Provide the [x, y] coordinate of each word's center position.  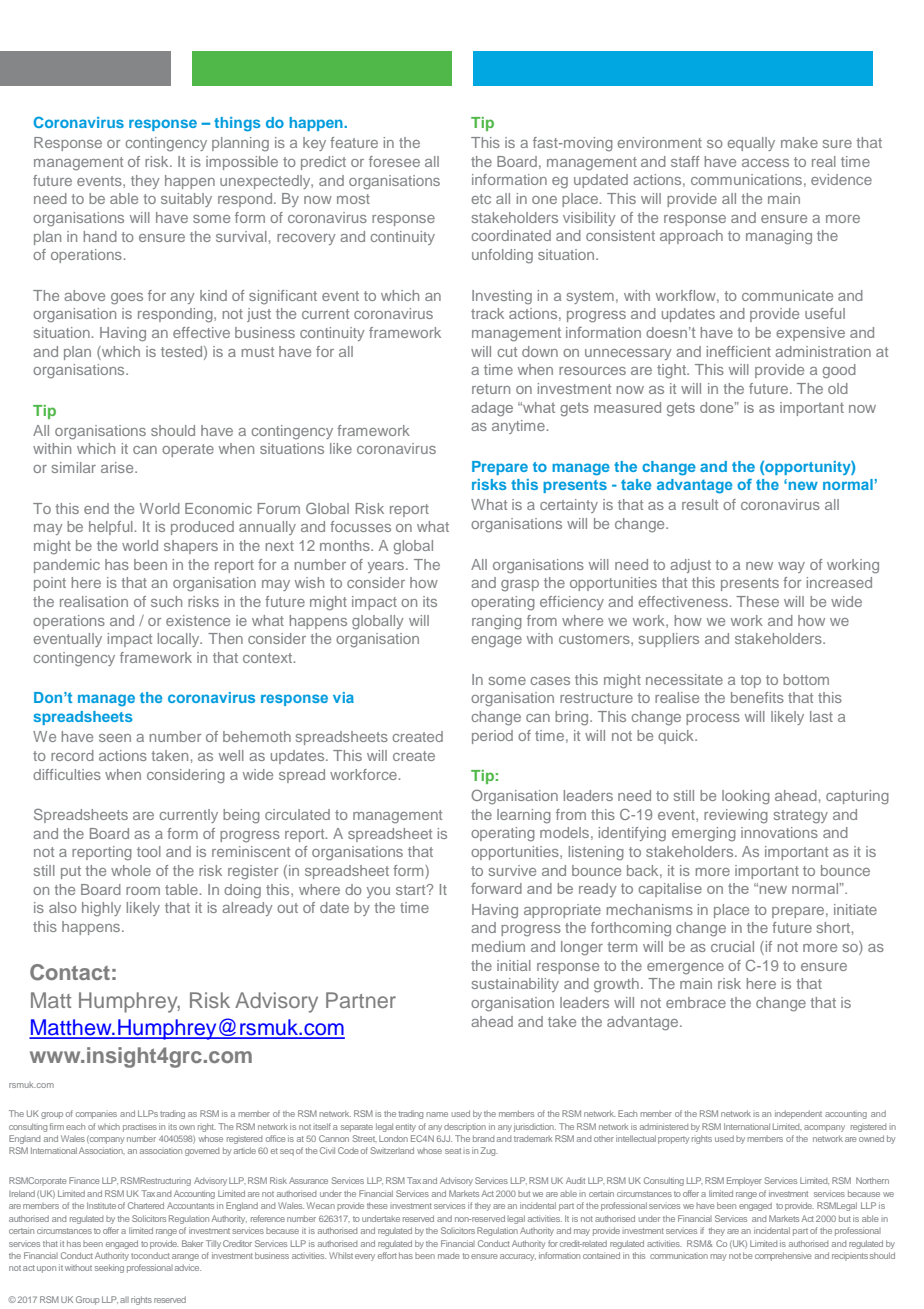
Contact [70, 972]
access [765, 163]
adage [492, 409]
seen [115, 738]
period [492, 737]
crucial [732, 946]
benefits [757, 697]
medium [498, 946]
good [839, 371]
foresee [394, 161]
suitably [186, 200]
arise [118, 467]
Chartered [146, 1205]
